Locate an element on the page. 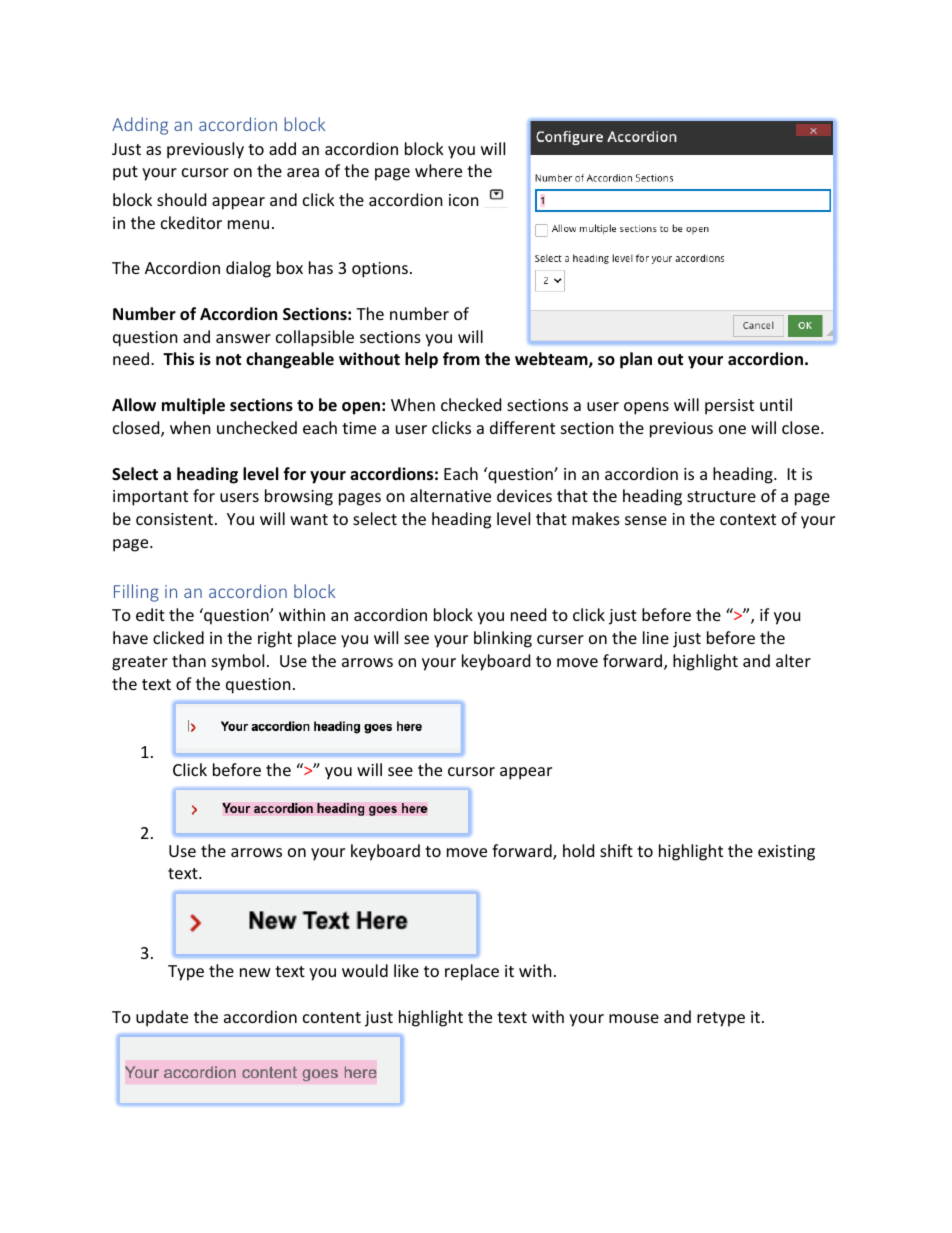 This page has width=952, height=1233. new is located at coordinates (255, 972).
